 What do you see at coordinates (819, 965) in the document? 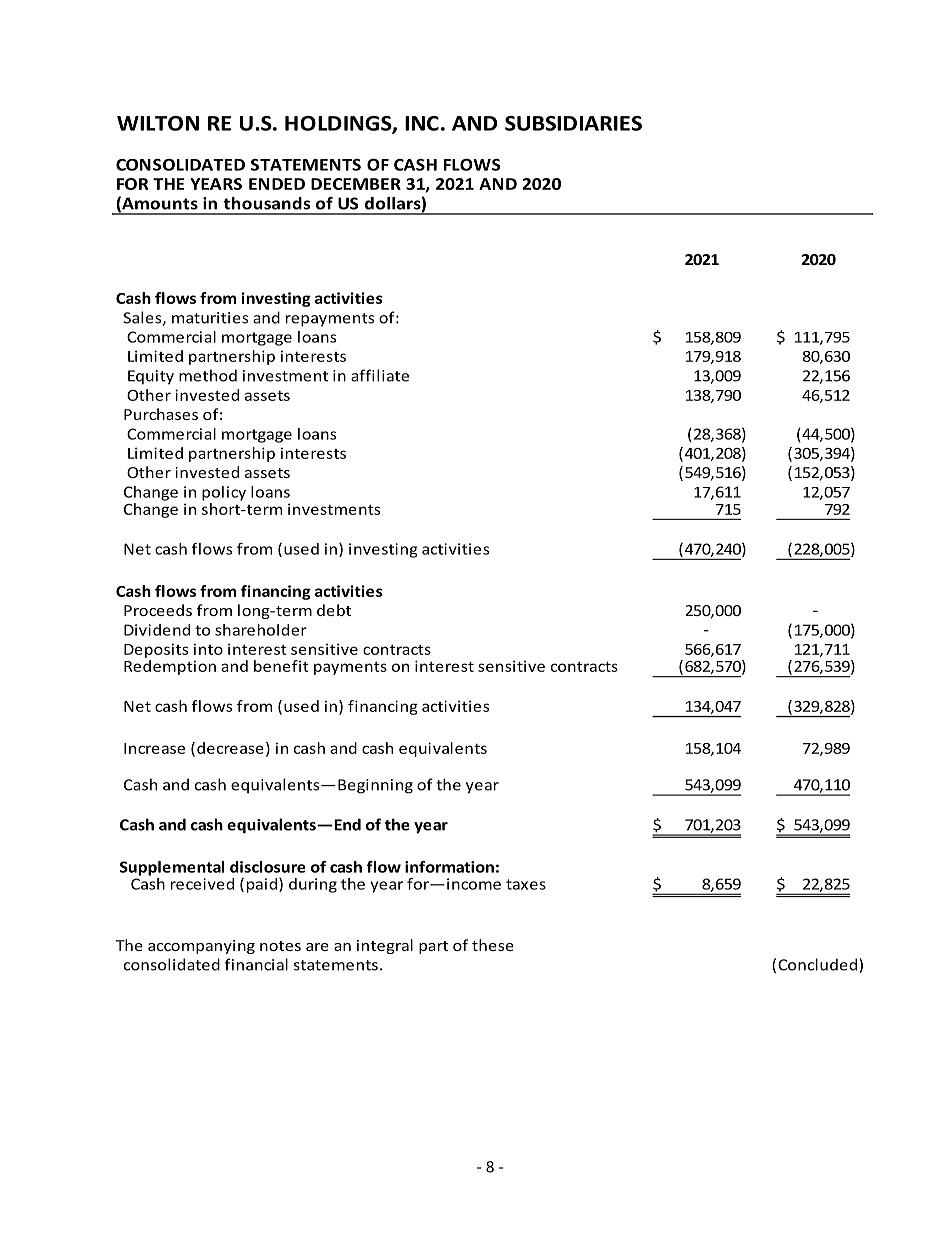
I see `Concluded` at bounding box center [819, 965].
